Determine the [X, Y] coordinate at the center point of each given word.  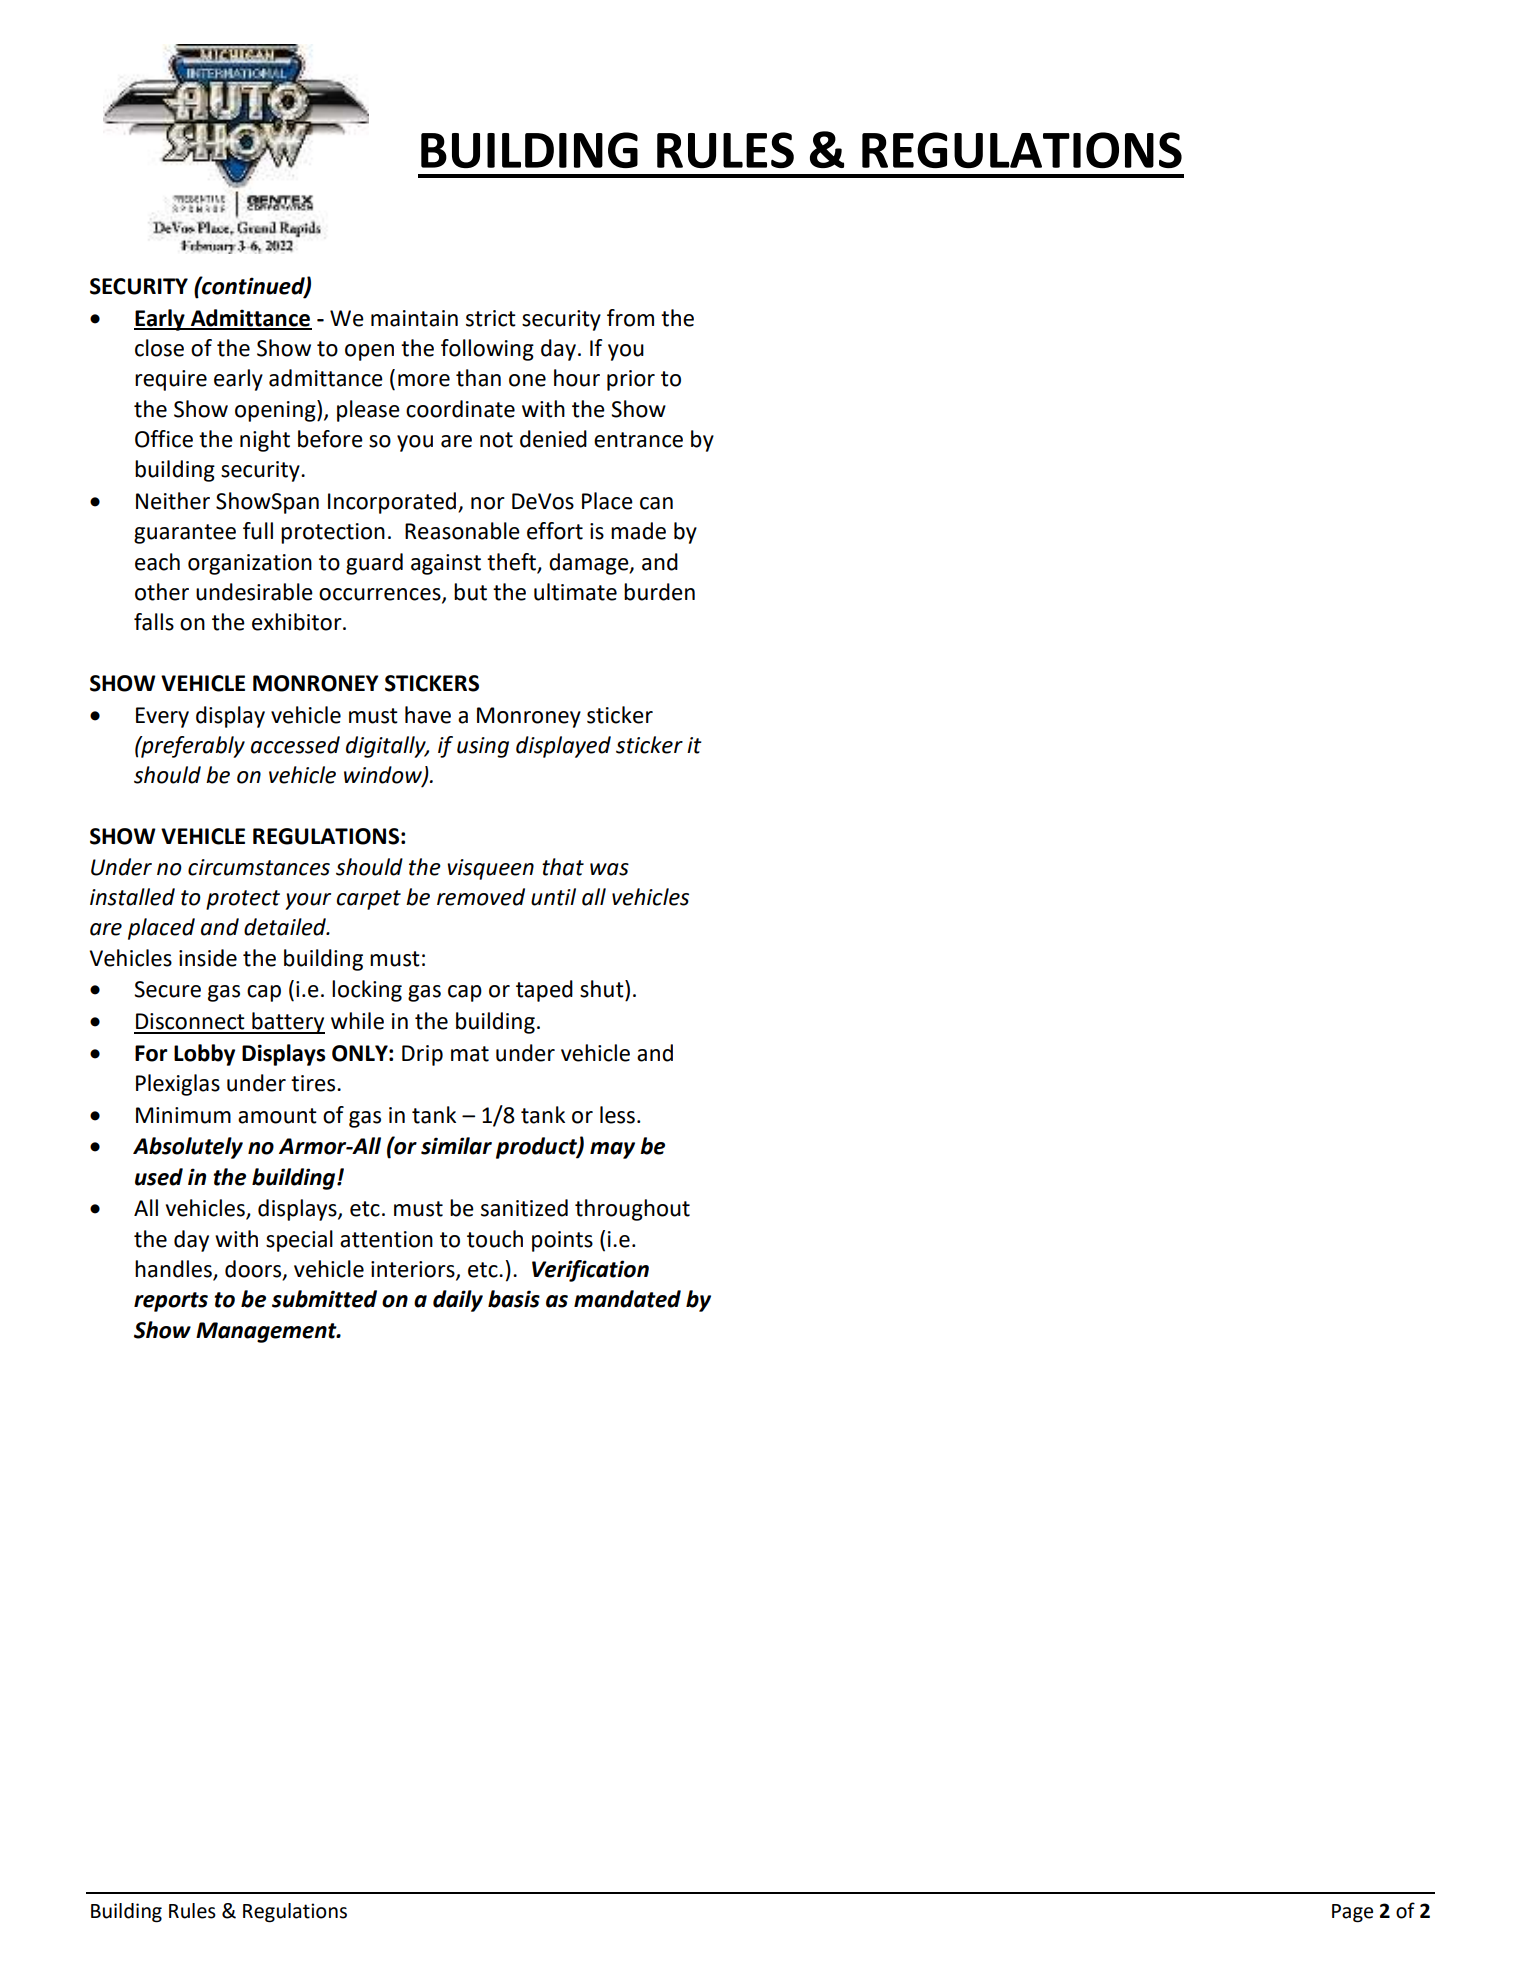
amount [277, 1116]
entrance [638, 440]
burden [659, 592]
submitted [324, 1299]
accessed [295, 745]
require [171, 380]
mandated [627, 1299]
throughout [632, 1210]
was [609, 869]
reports [171, 1302]
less [617, 1115]
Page [1352, 1913]
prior [631, 380]
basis [514, 1299]
